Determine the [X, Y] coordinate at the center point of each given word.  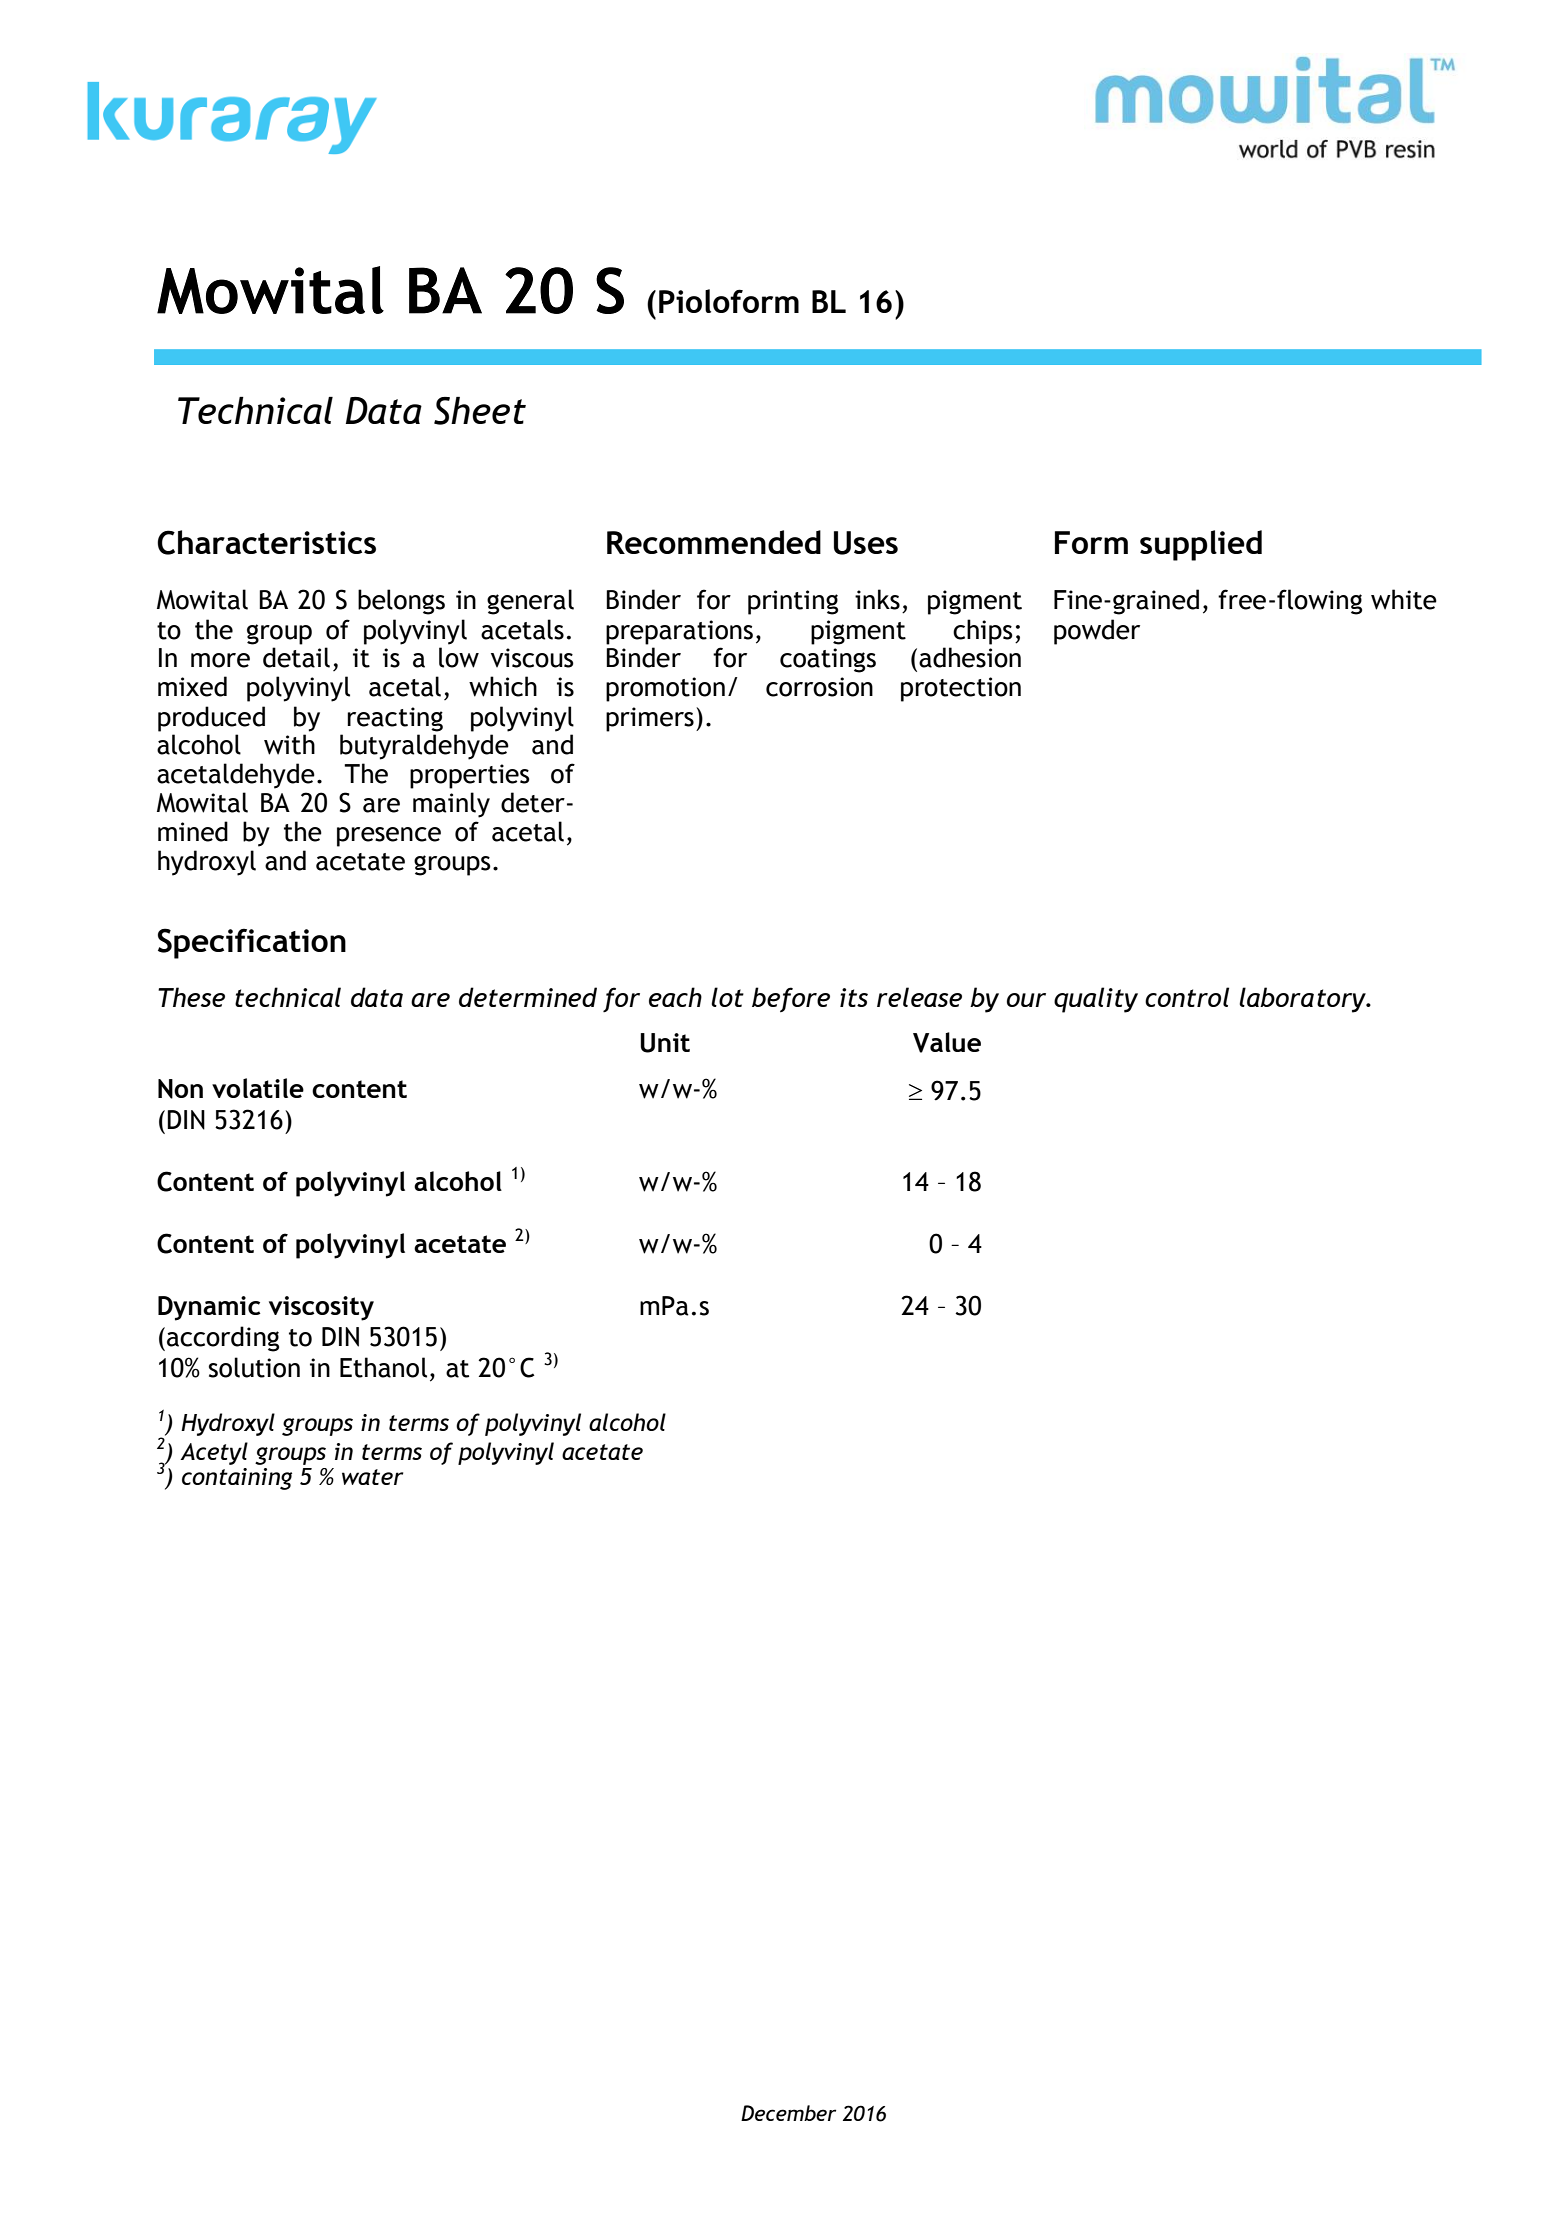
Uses [866, 543]
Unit [665, 1043]
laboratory [1303, 1000]
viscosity [321, 1308]
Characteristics [266, 542]
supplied [1201, 545]
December [788, 2113]
